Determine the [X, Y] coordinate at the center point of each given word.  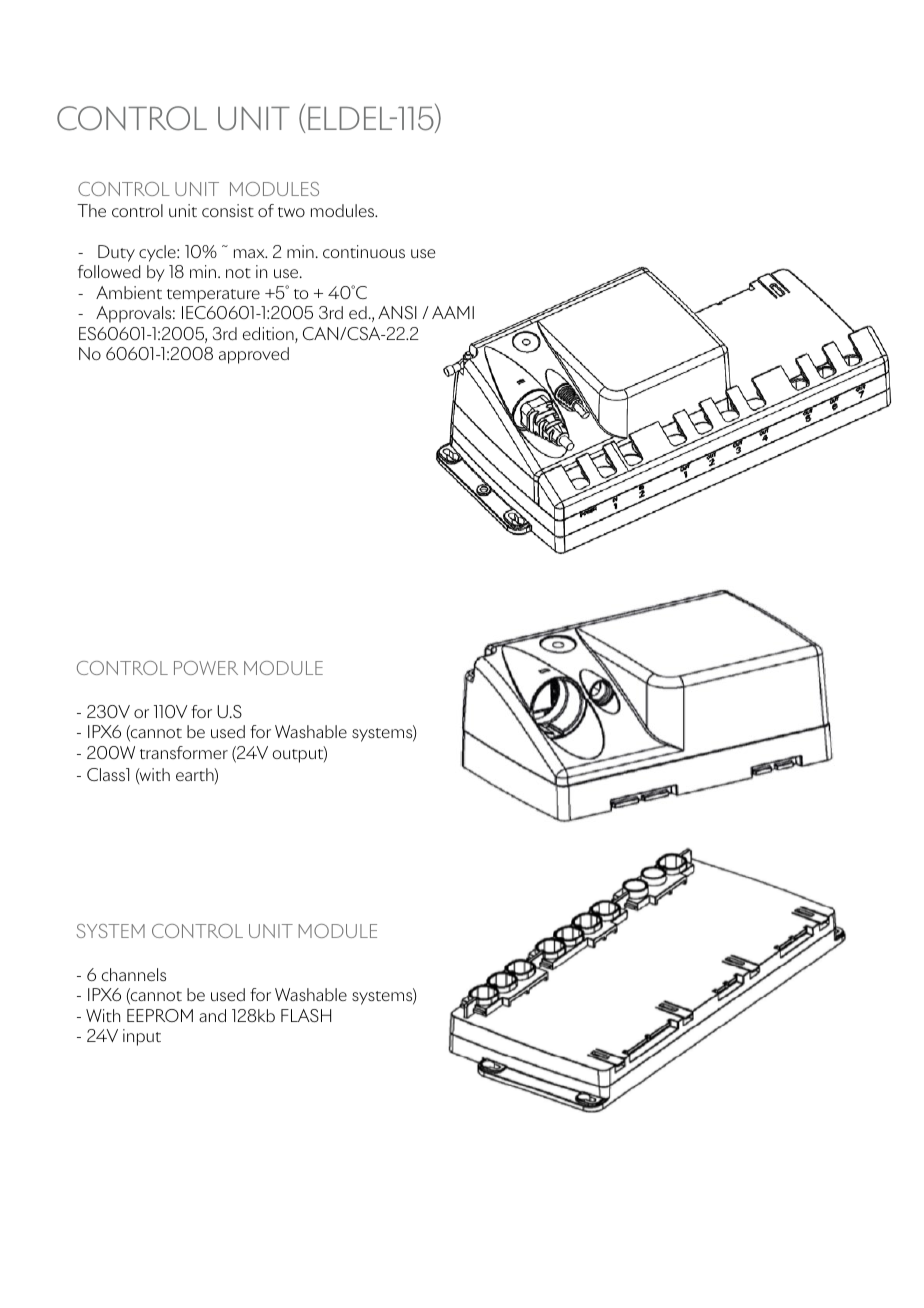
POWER [206, 668]
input [142, 1037]
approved [254, 355]
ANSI [397, 312]
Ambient [129, 292]
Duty [116, 253]
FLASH [306, 1015]
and [212, 1015]
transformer [184, 752]
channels [134, 974]
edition [269, 335]
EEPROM [160, 1015]
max [250, 253]
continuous [364, 251]
